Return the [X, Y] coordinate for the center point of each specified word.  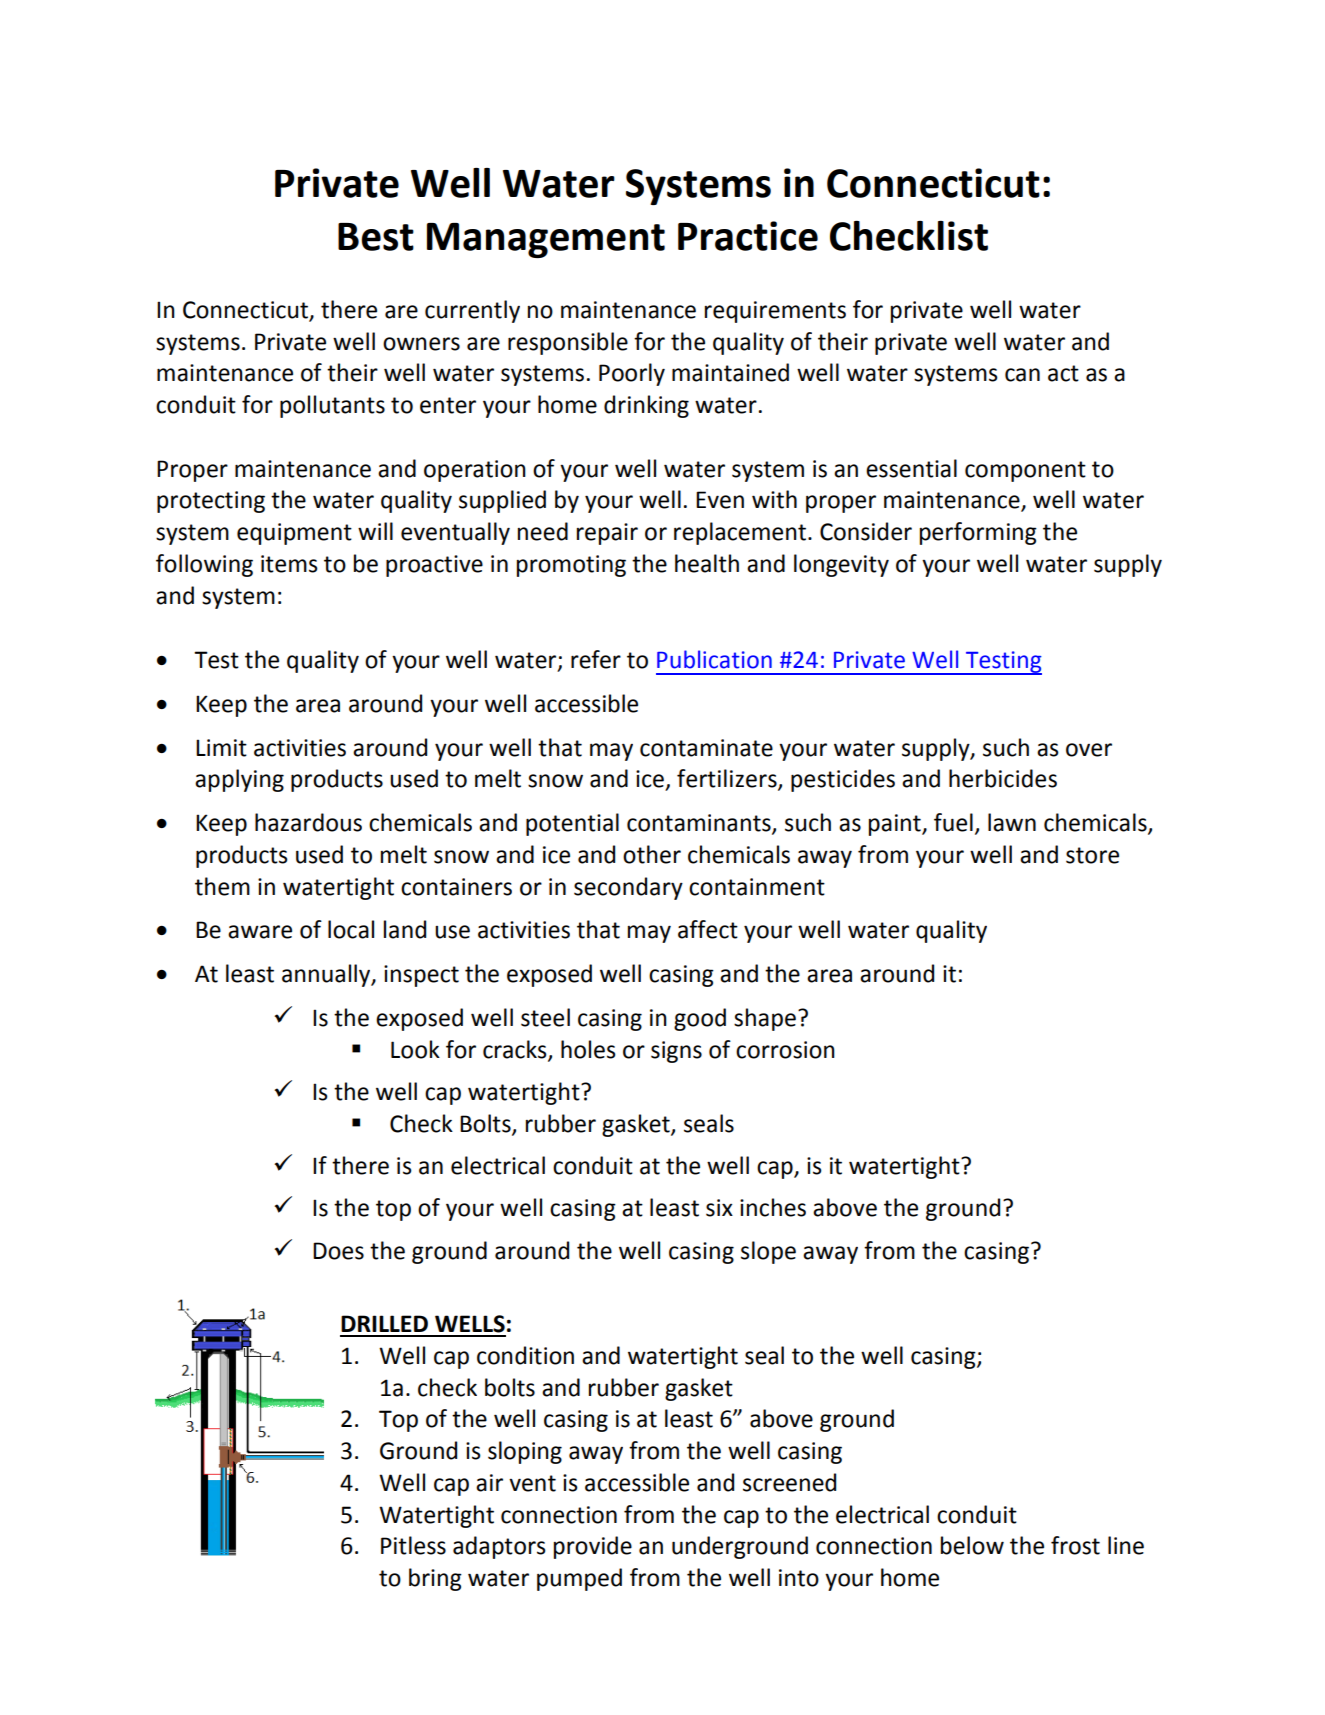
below [972, 1545]
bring [435, 1579]
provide [593, 1547]
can [1022, 375]
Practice [748, 236]
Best [376, 237]
